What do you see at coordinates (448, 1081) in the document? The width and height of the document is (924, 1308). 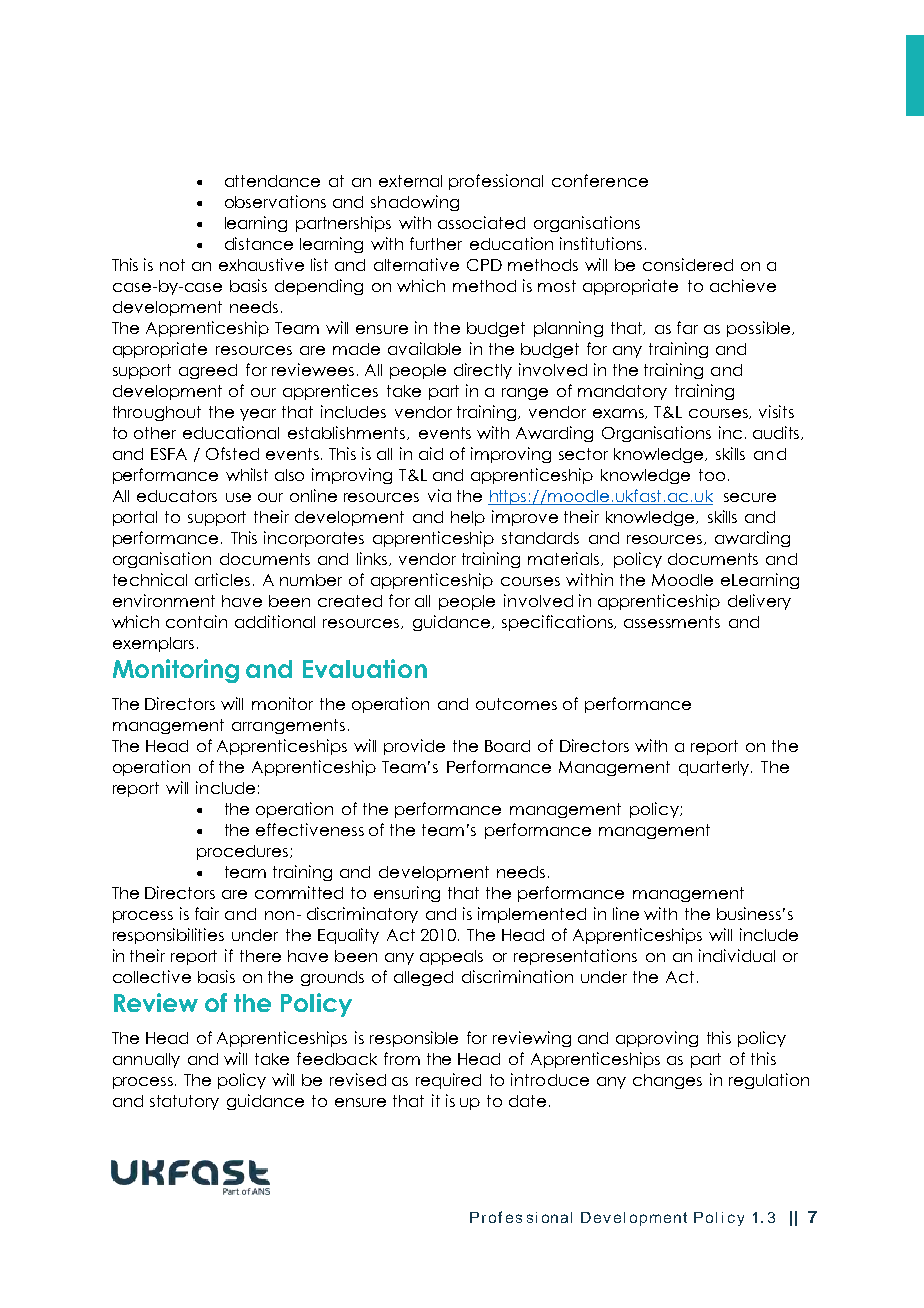 I see `required` at bounding box center [448, 1081].
